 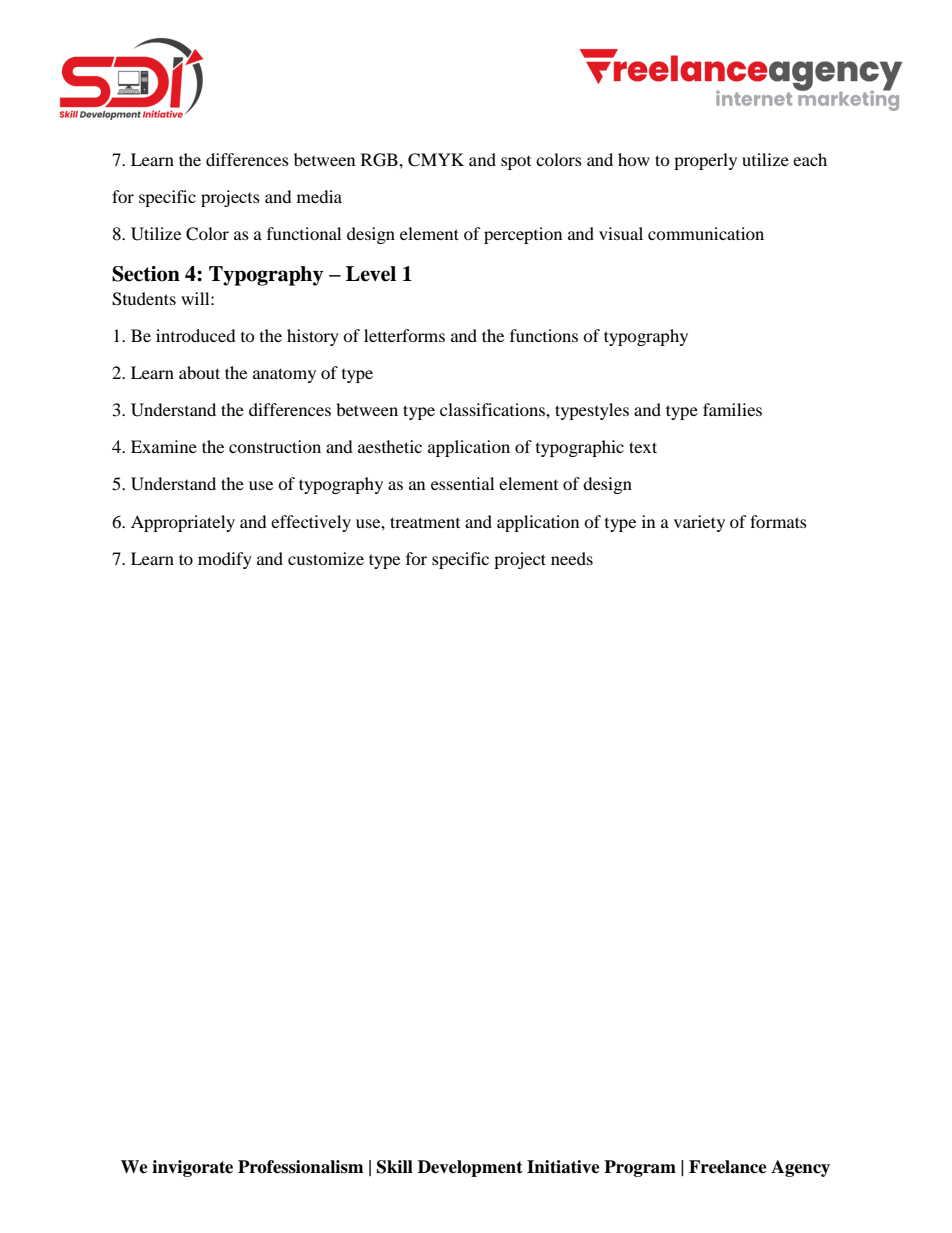 What do you see at coordinates (319, 196) in the document?
I see `media` at bounding box center [319, 196].
